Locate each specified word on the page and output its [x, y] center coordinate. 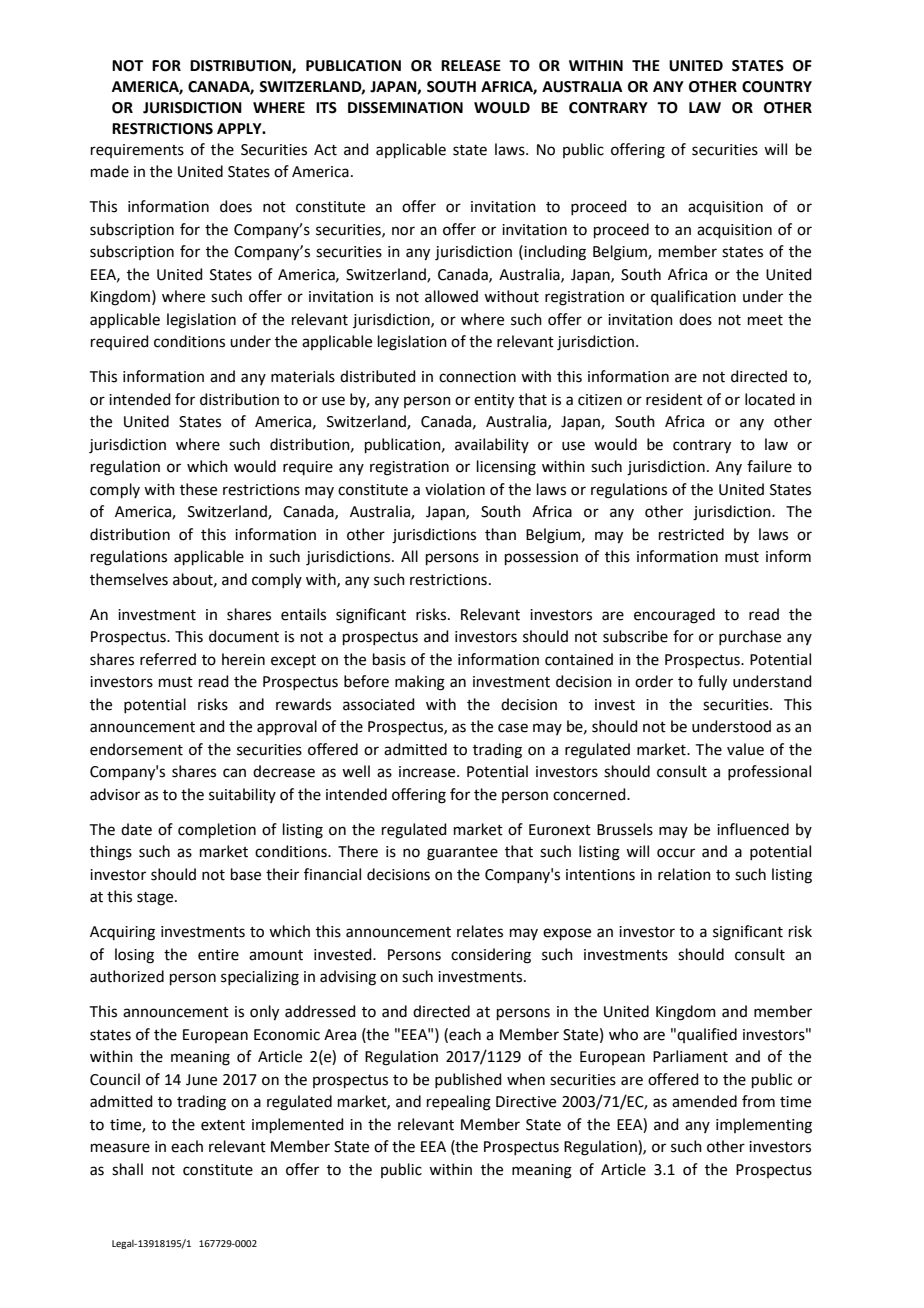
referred [168, 659]
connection [477, 377]
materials [303, 376]
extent [223, 1125]
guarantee [462, 854]
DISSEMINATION [405, 108]
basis [389, 659]
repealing [459, 1103]
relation [684, 874]
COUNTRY [777, 87]
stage [156, 899]
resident [674, 399]
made [110, 171]
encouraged [674, 616]
